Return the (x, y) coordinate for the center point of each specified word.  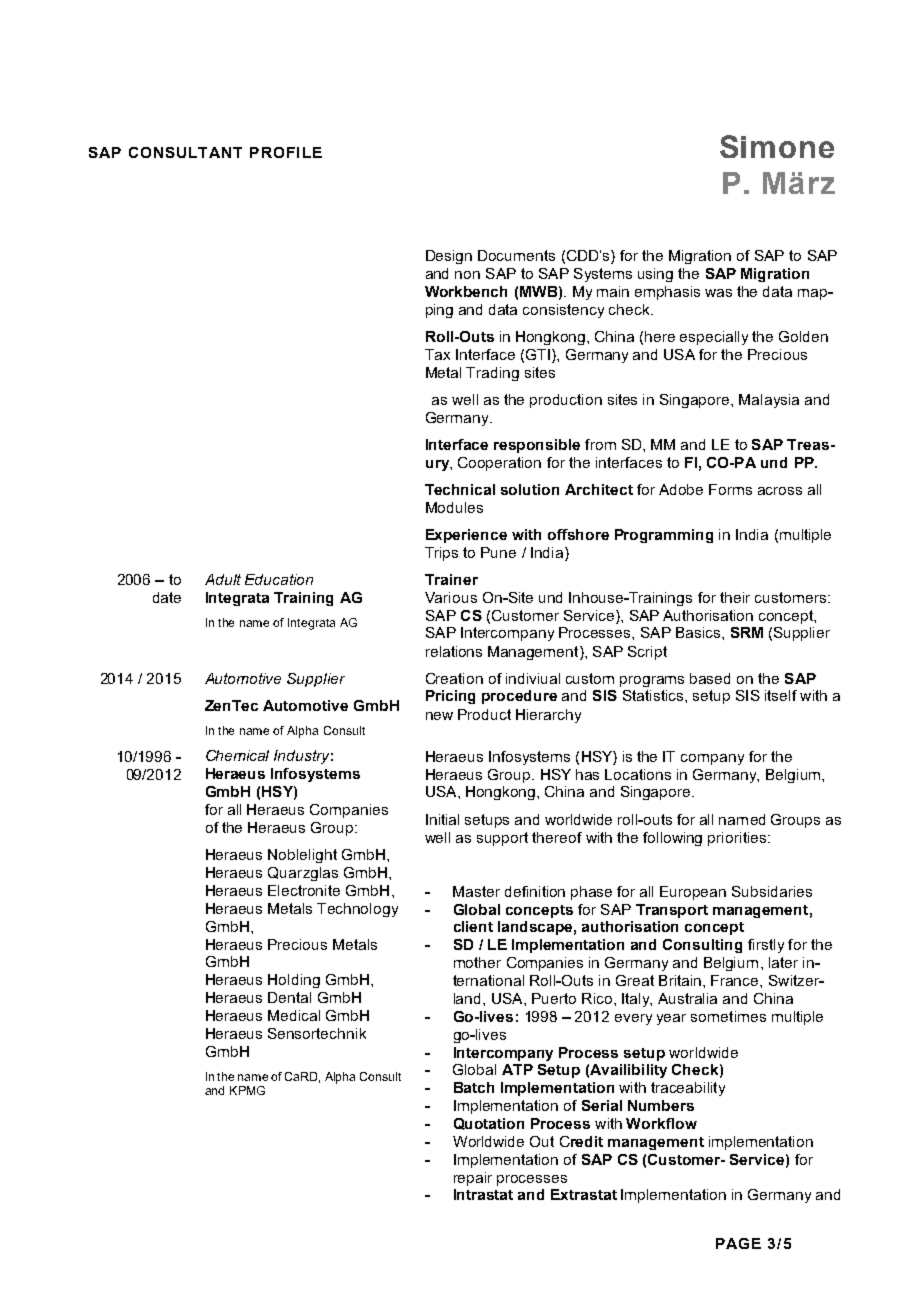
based (710, 678)
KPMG (247, 1090)
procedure (519, 697)
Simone (777, 146)
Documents (516, 255)
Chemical (237, 755)
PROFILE (286, 152)
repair (473, 1179)
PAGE (738, 1243)
